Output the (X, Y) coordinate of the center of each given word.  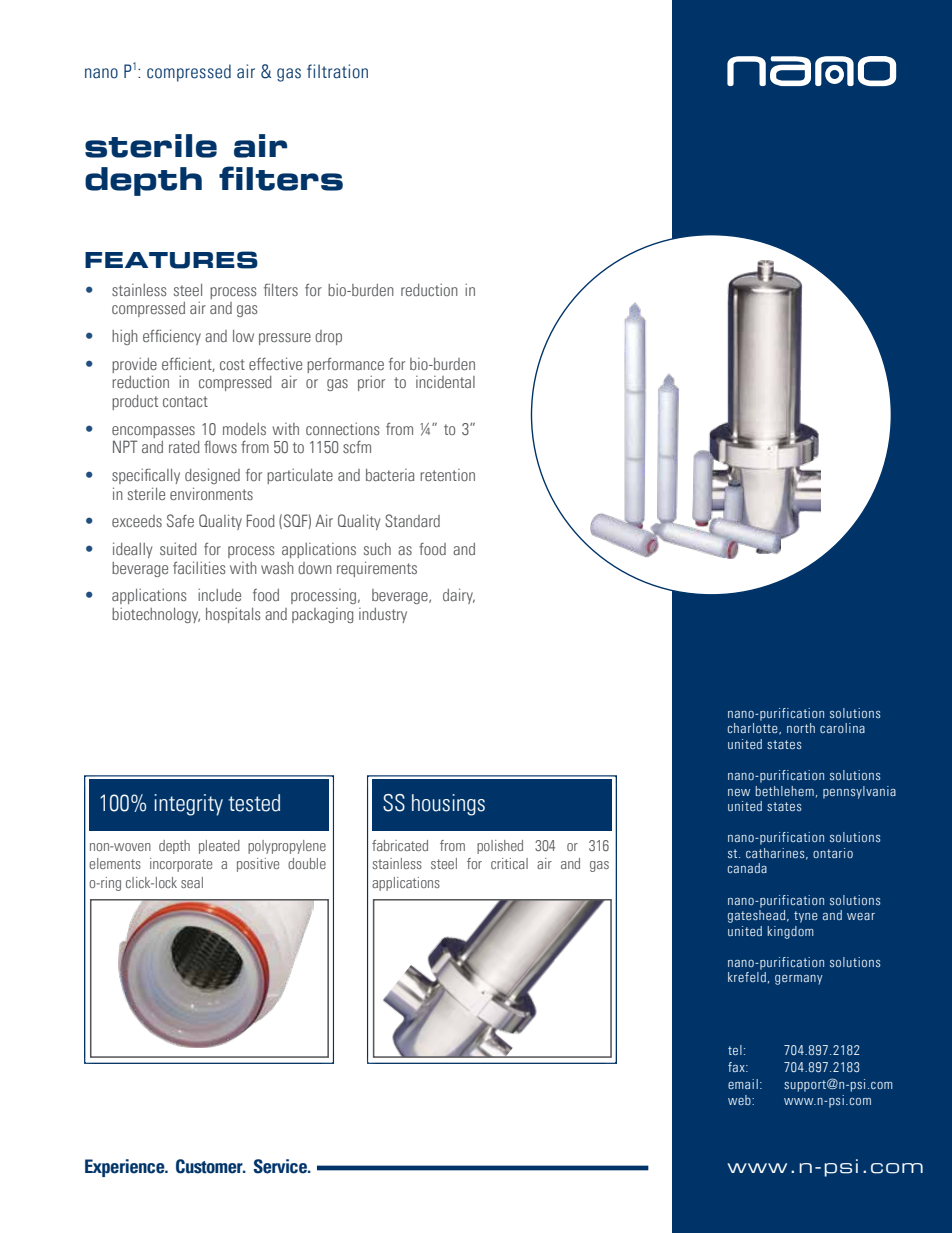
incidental (445, 382)
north (801, 728)
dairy (459, 596)
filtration (337, 71)
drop (328, 337)
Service (281, 1166)
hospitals (233, 615)
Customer (210, 1166)
